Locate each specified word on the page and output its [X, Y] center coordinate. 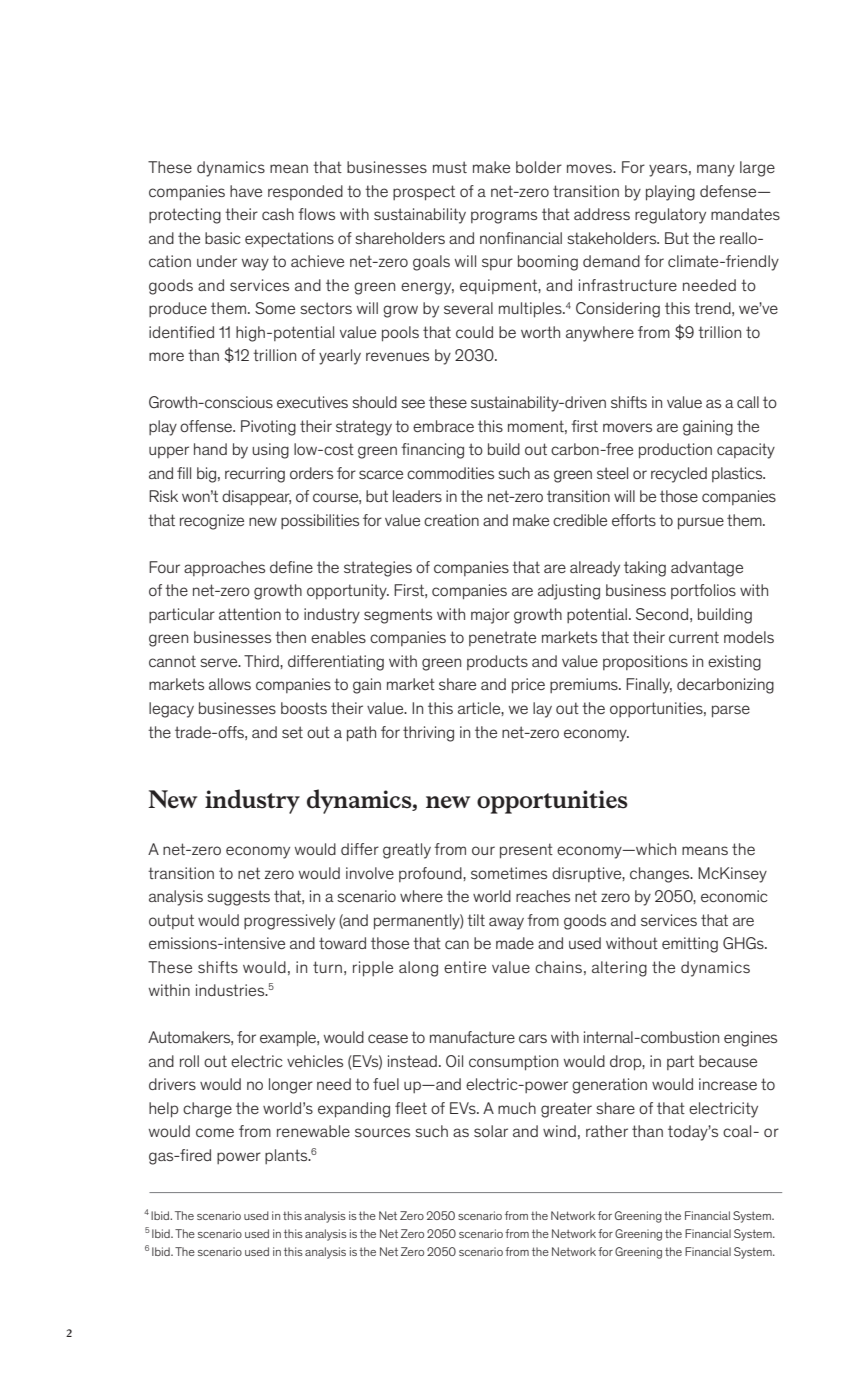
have [246, 191]
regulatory [670, 216]
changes [661, 875]
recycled [679, 475]
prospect [424, 193]
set [292, 732]
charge [207, 1110]
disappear [256, 498]
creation [451, 520]
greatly [407, 851]
